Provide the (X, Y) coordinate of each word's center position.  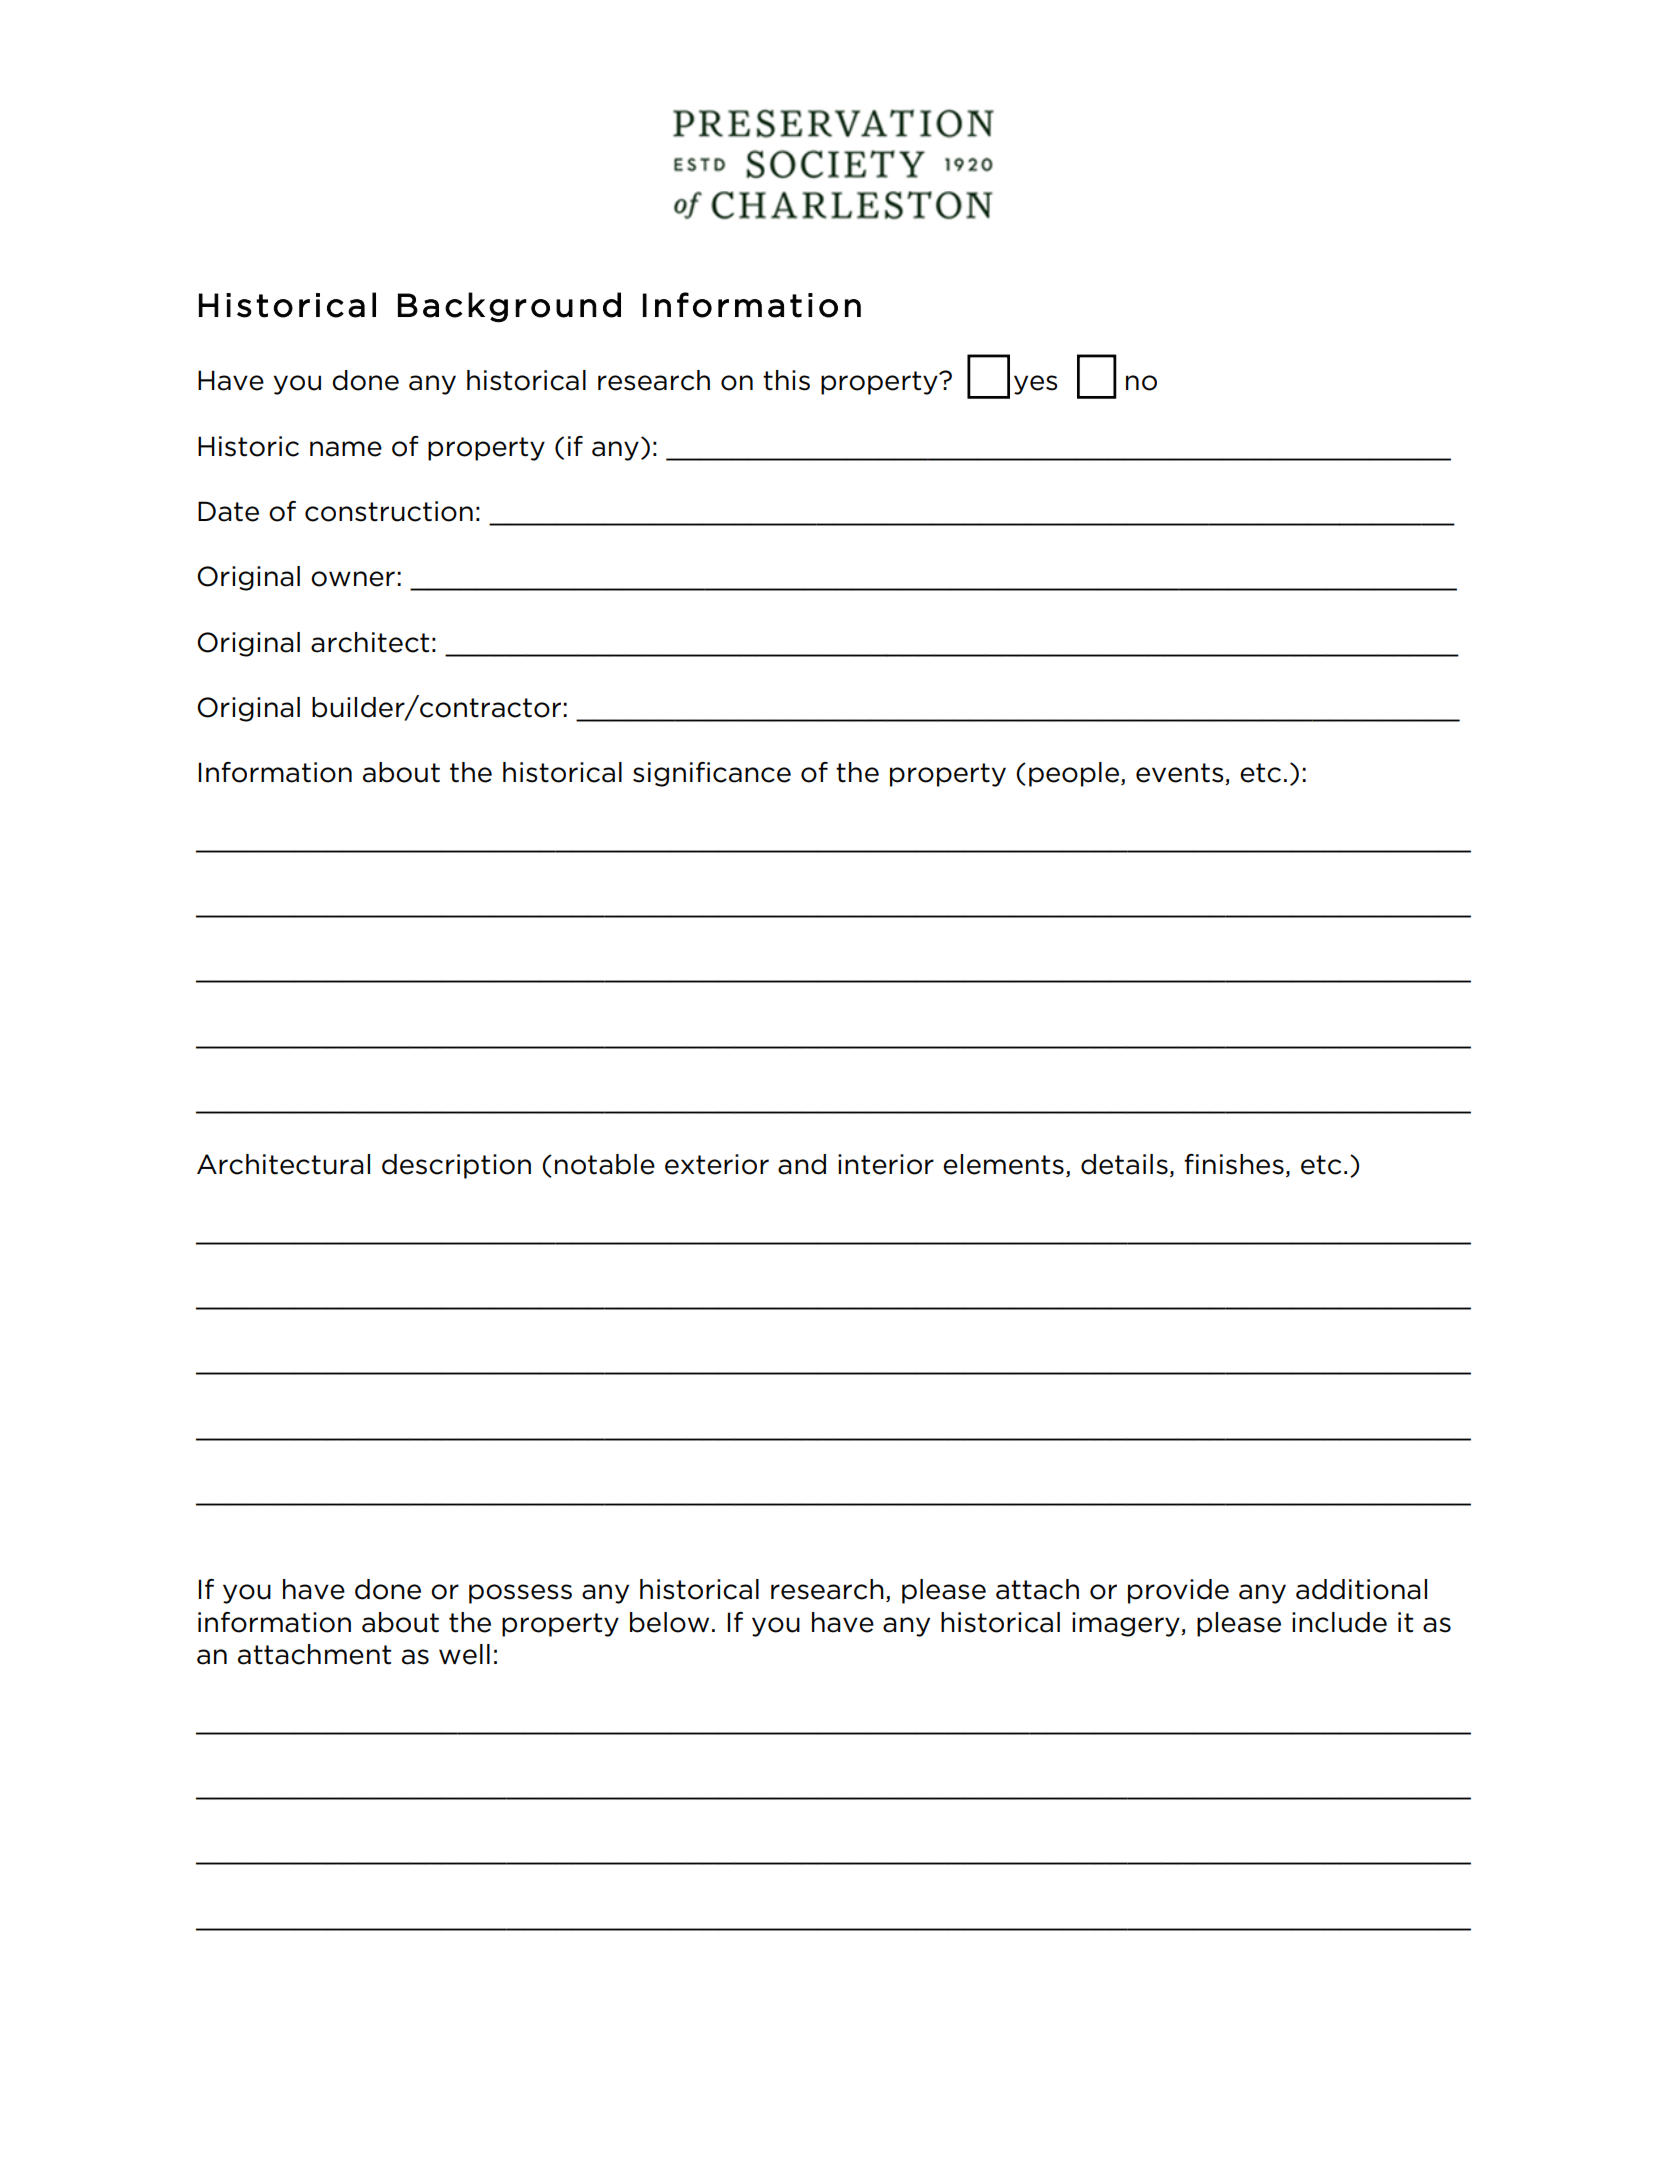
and (802, 1164)
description (456, 1166)
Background (509, 307)
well (464, 1654)
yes (1035, 385)
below (669, 1622)
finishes (1234, 1164)
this (786, 380)
